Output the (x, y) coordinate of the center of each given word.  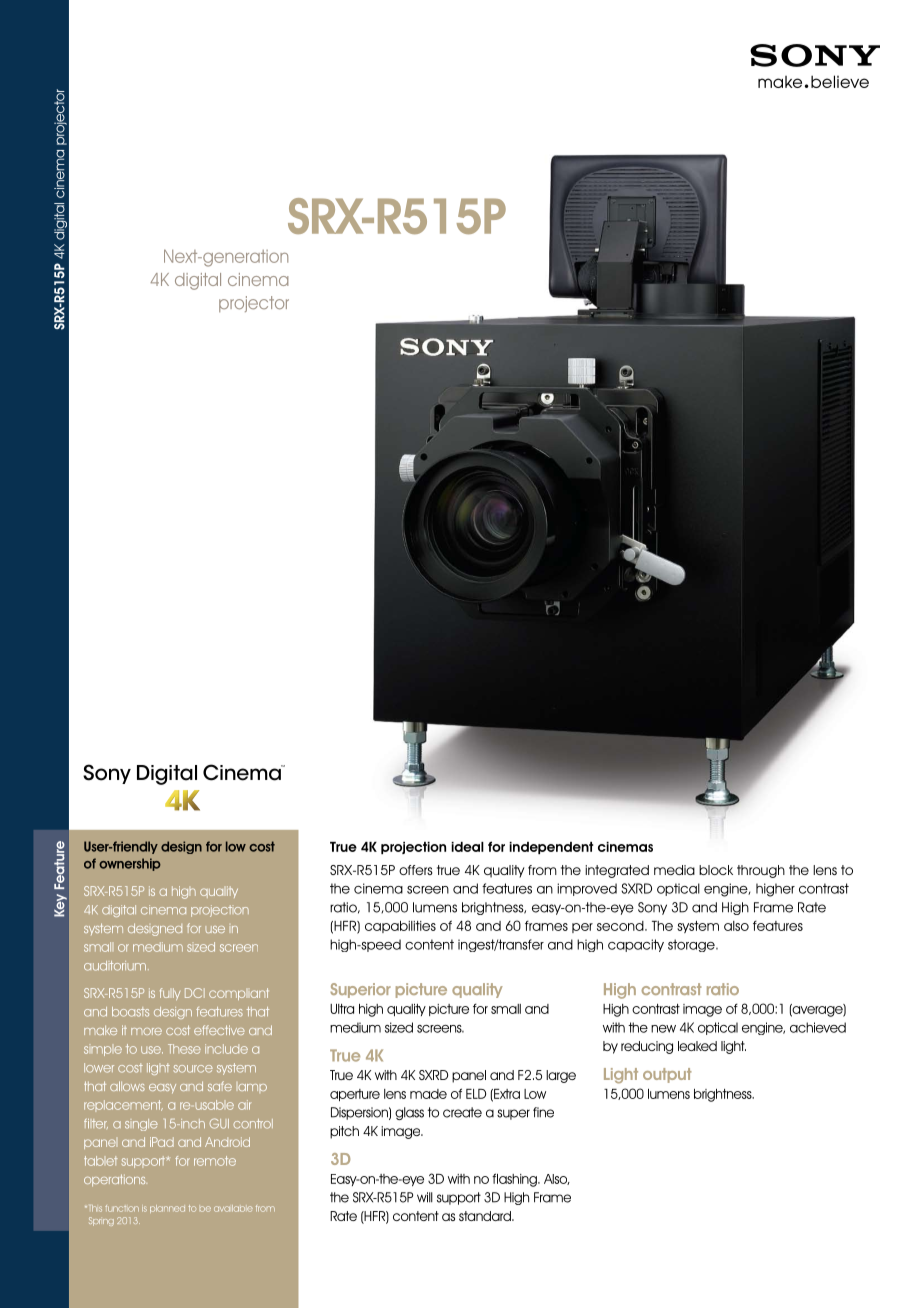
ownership (130, 864)
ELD (476, 1094)
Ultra (342, 1009)
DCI (195, 993)
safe (220, 1086)
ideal (467, 847)
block (716, 870)
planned (167, 1209)
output (667, 1075)
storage (692, 945)
